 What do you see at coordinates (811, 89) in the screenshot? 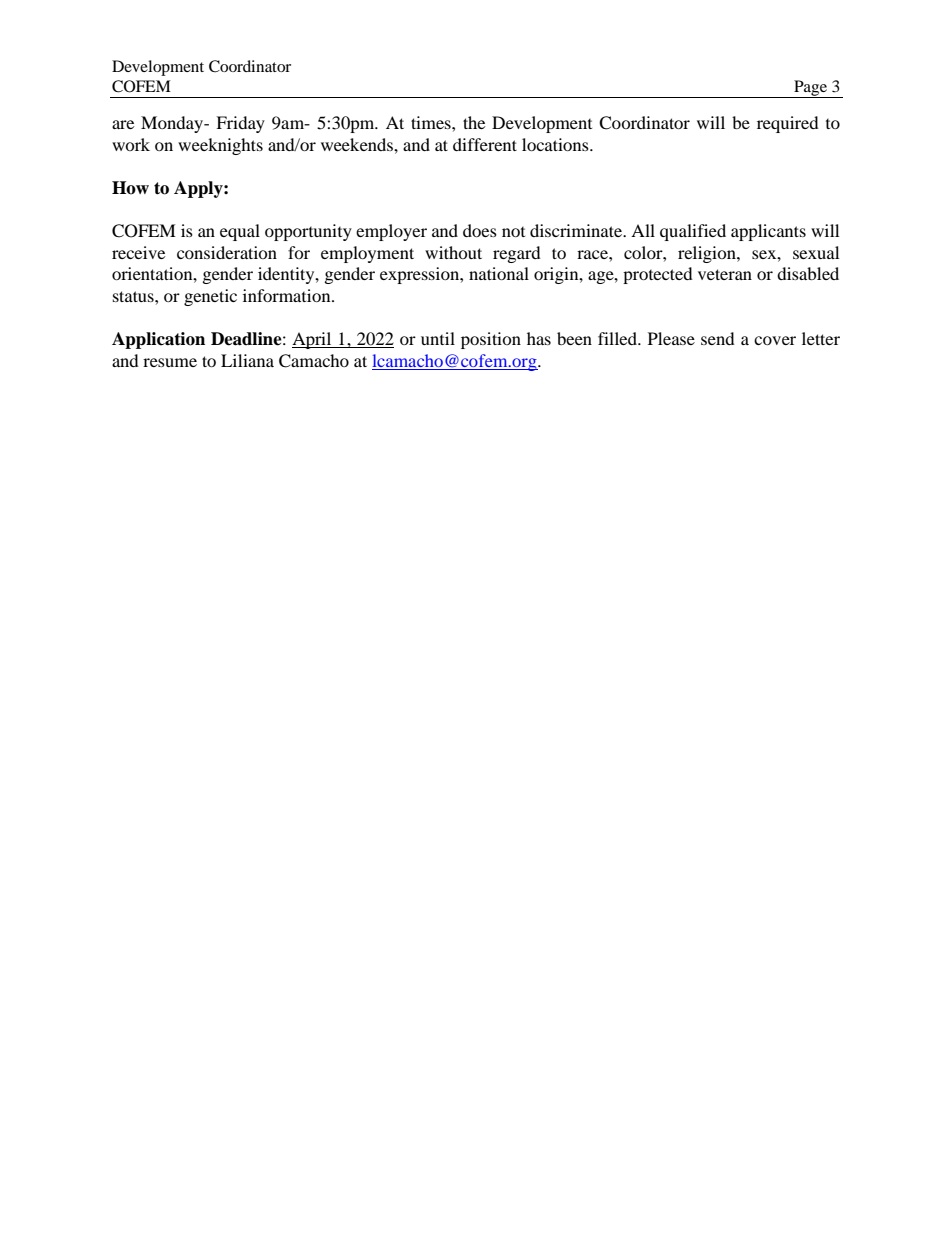
I see `Page` at bounding box center [811, 89].
